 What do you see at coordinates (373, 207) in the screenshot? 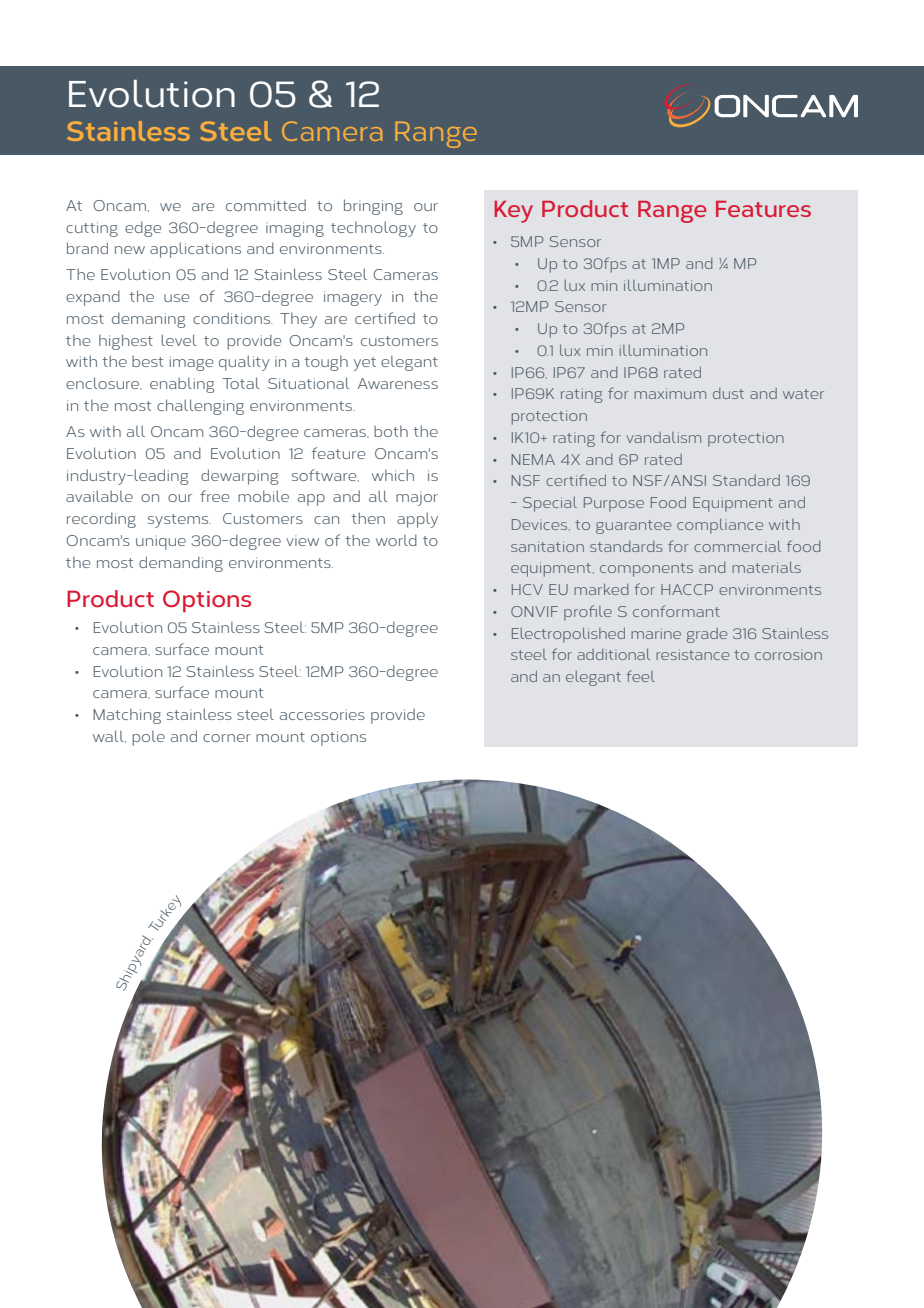
I see `bringing` at bounding box center [373, 207].
